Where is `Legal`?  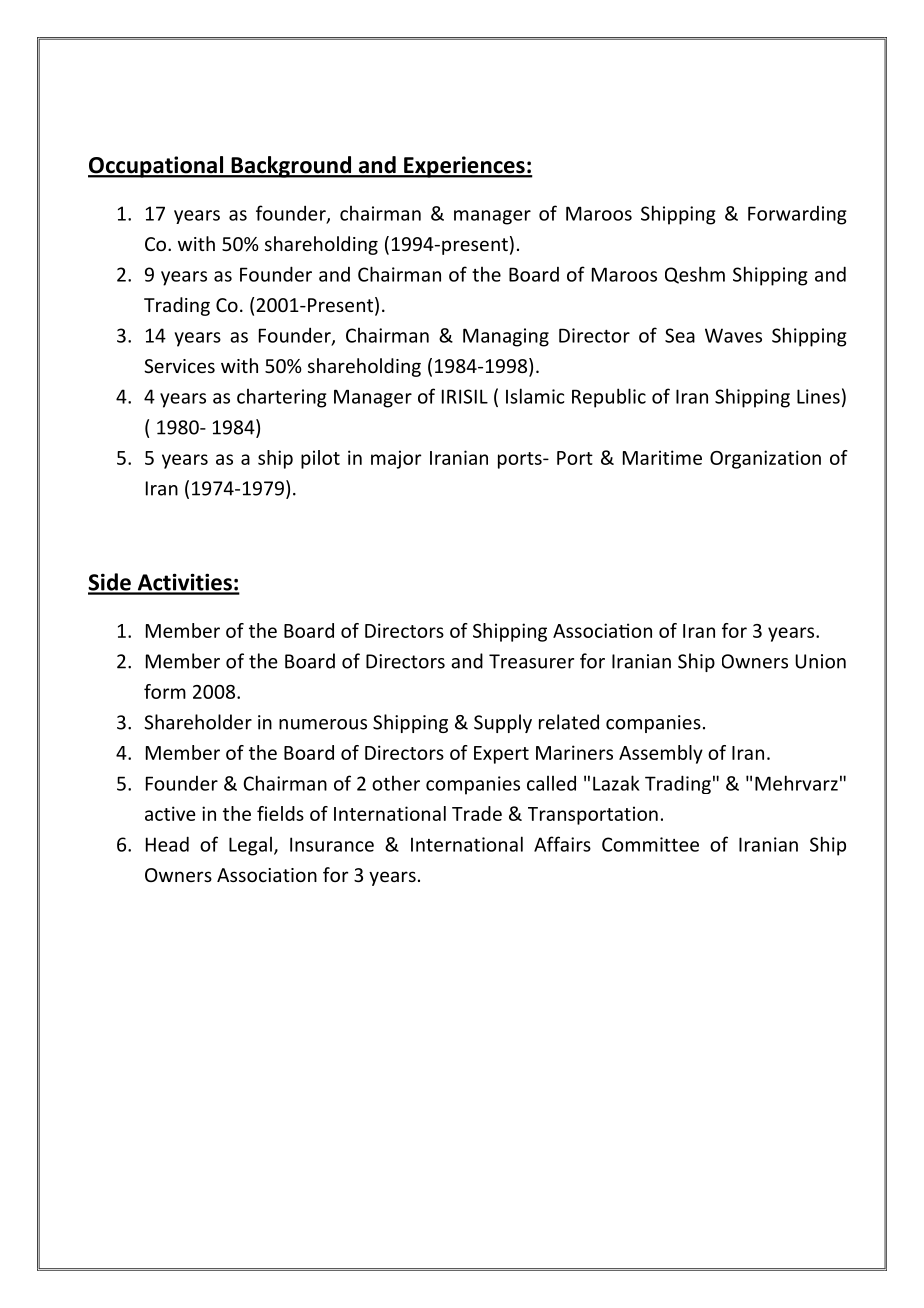
Legal is located at coordinates (250, 846).
